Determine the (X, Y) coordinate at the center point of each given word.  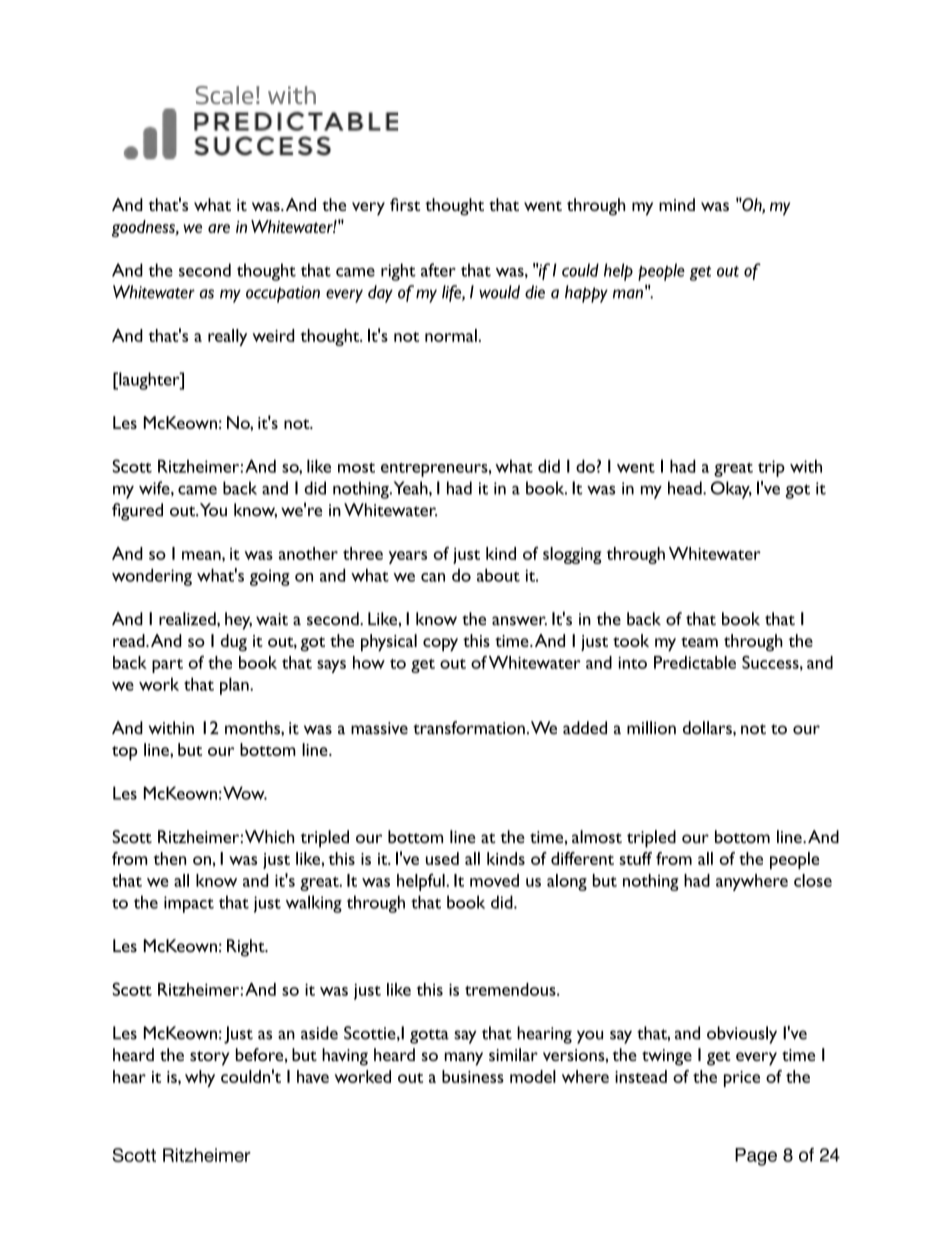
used (442, 858)
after (438, 270)
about (498, 575)
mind (677, 204)
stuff (635, 858)
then (169, 858)
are (219, 228)
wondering (152, 577)
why (200, 1078)
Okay (731, 490)
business (473, 1076)
